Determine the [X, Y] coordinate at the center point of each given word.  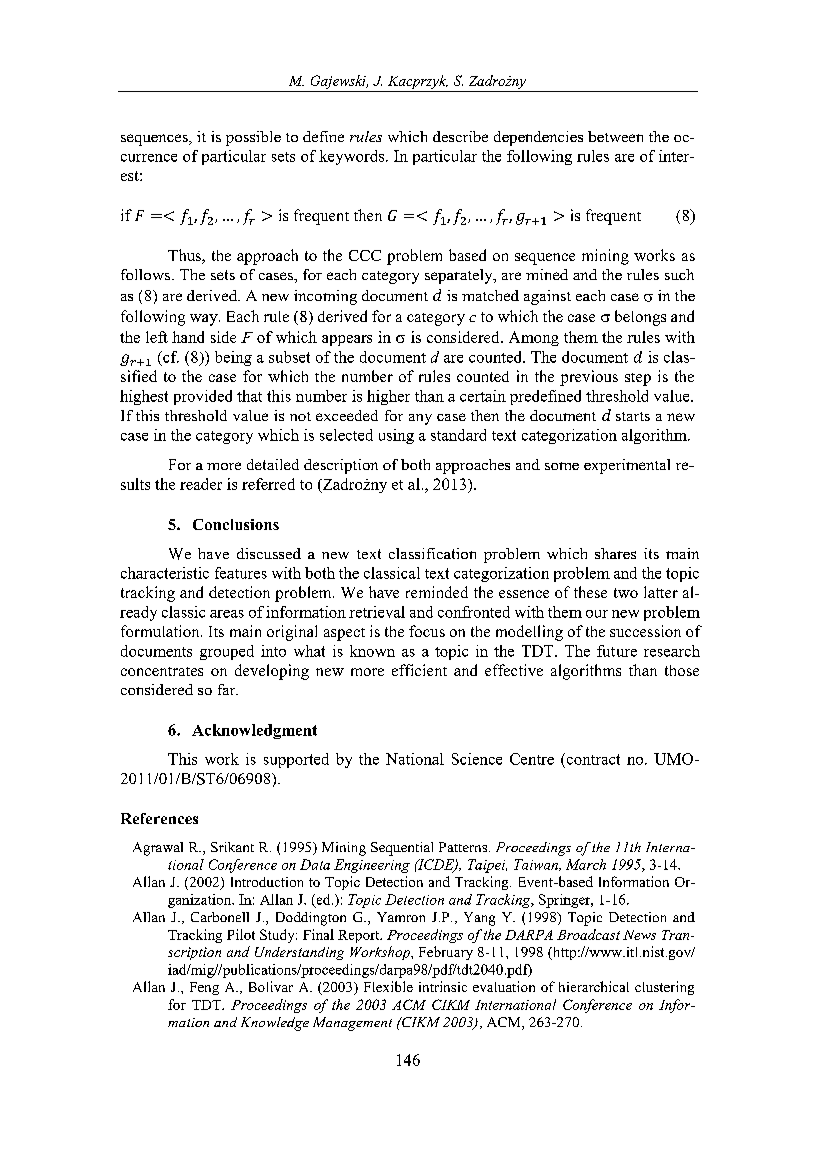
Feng [204, 988]
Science [477, 759]
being [233, 358]
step [638, 379]
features [241, 573]
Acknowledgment [254, 731]
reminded [437, 592]
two [626, 593]
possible [253, 138]
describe [460, 136]
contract [592, 759]
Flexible [388, 986]
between [615, 136]
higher [388, 397]
